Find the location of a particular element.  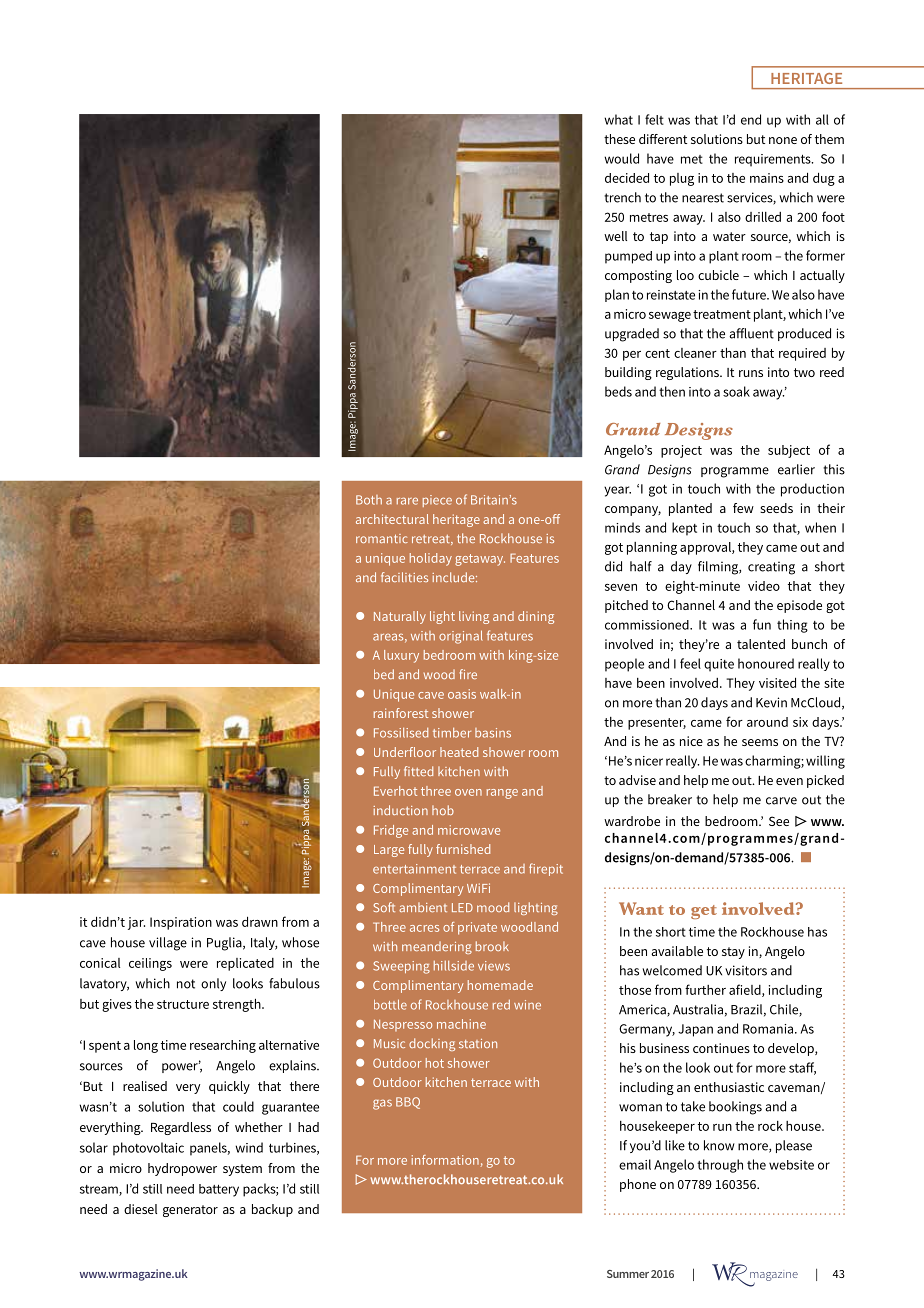

would is located at coordinates (621, 158).
